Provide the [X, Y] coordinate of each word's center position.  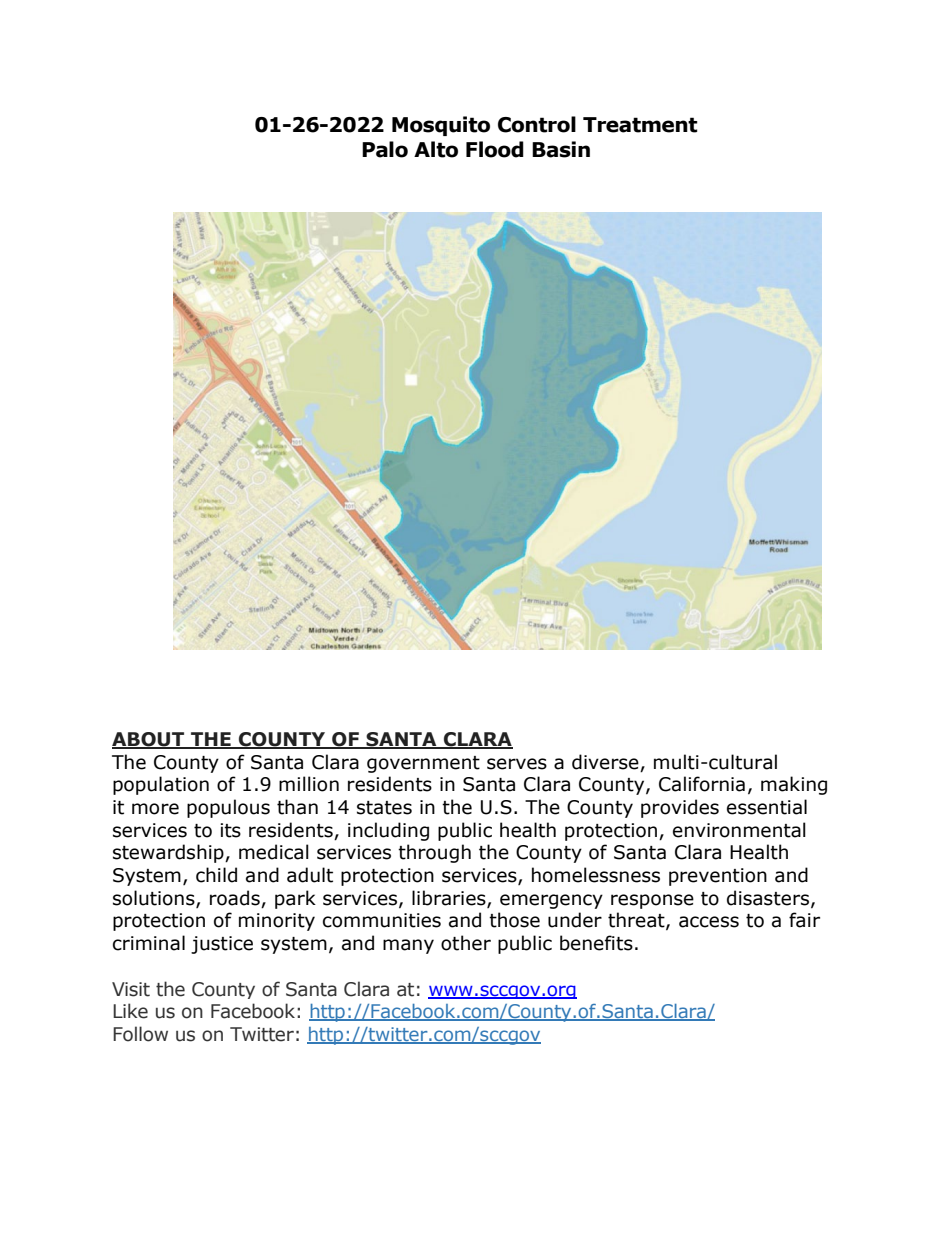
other [466, 943]
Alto [436, 149]
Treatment [640, 125]
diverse [605, 762]
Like [130, 1011]
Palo [385, 149]
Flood [495, 149]
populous [228, 808]
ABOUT [149, 740]
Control [537, 124]
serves [517, 764]
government [423, 764]
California [702, 784]
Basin [561, 149]
